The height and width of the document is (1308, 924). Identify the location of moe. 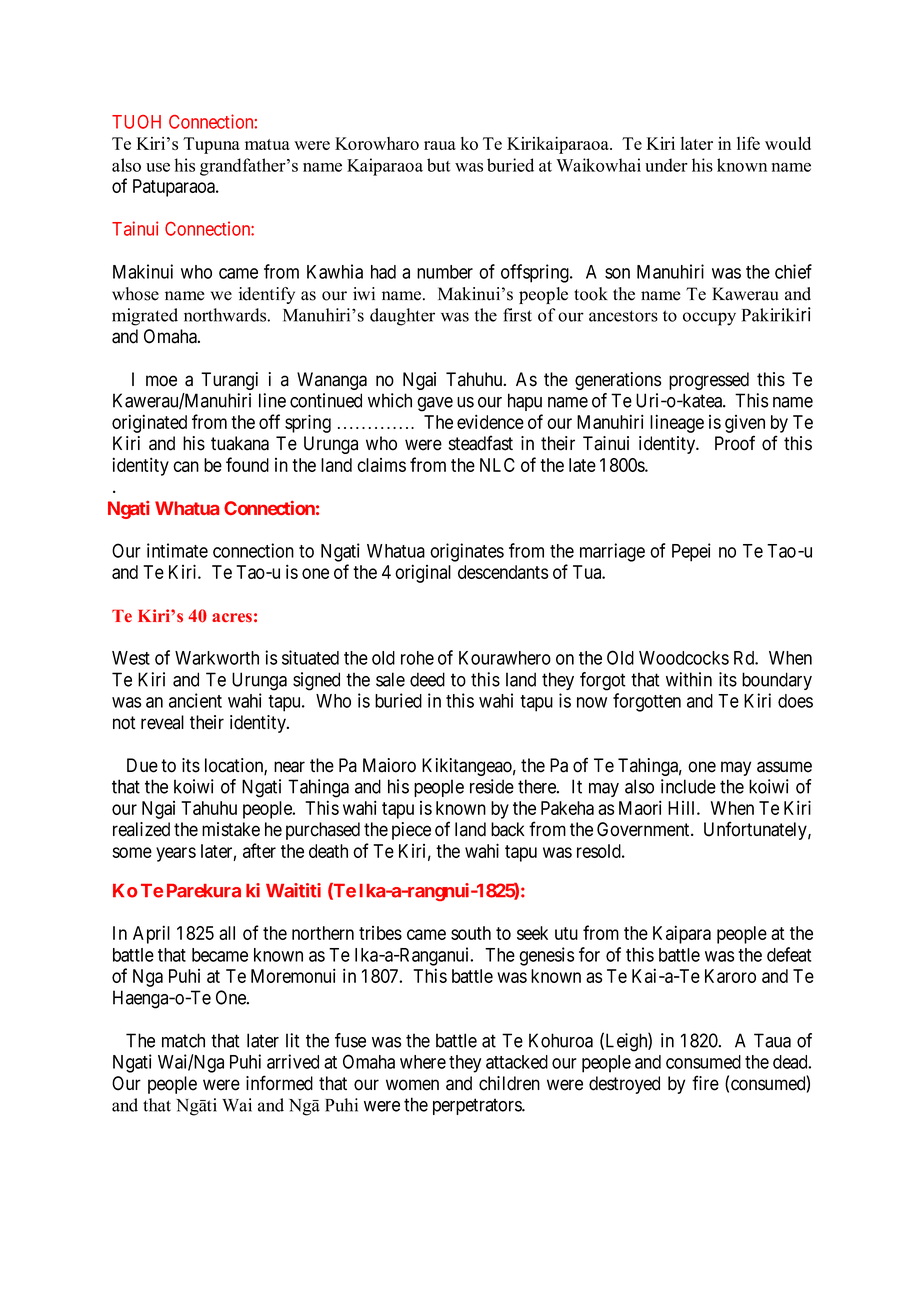
(161, 381).
